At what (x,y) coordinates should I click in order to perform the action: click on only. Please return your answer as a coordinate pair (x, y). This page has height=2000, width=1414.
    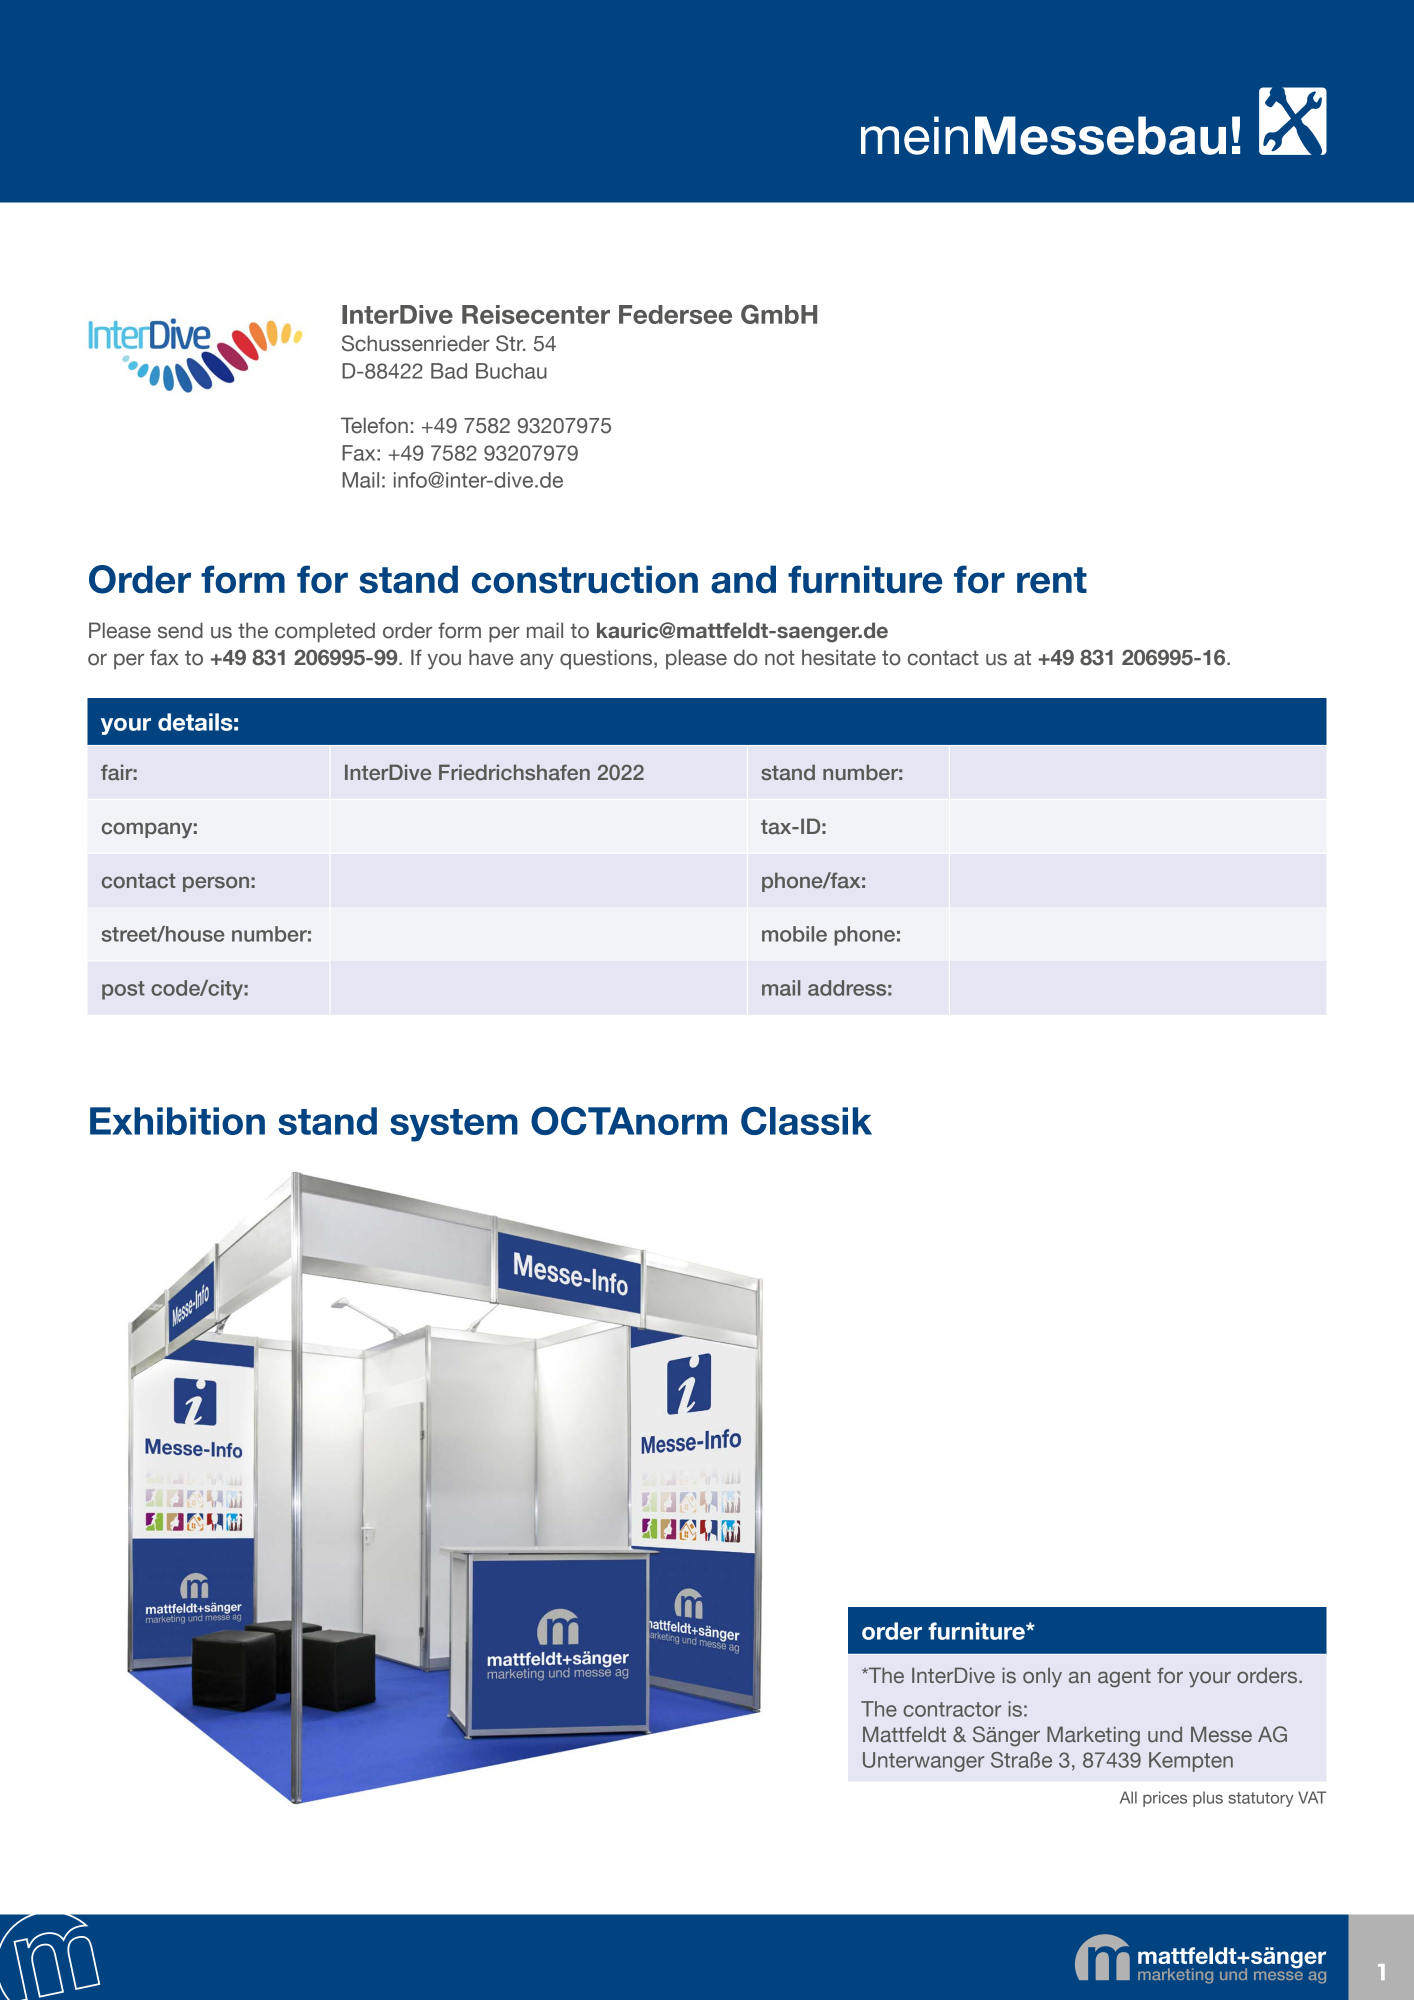
    Looking at the image, I should click on (1042, 1677).
